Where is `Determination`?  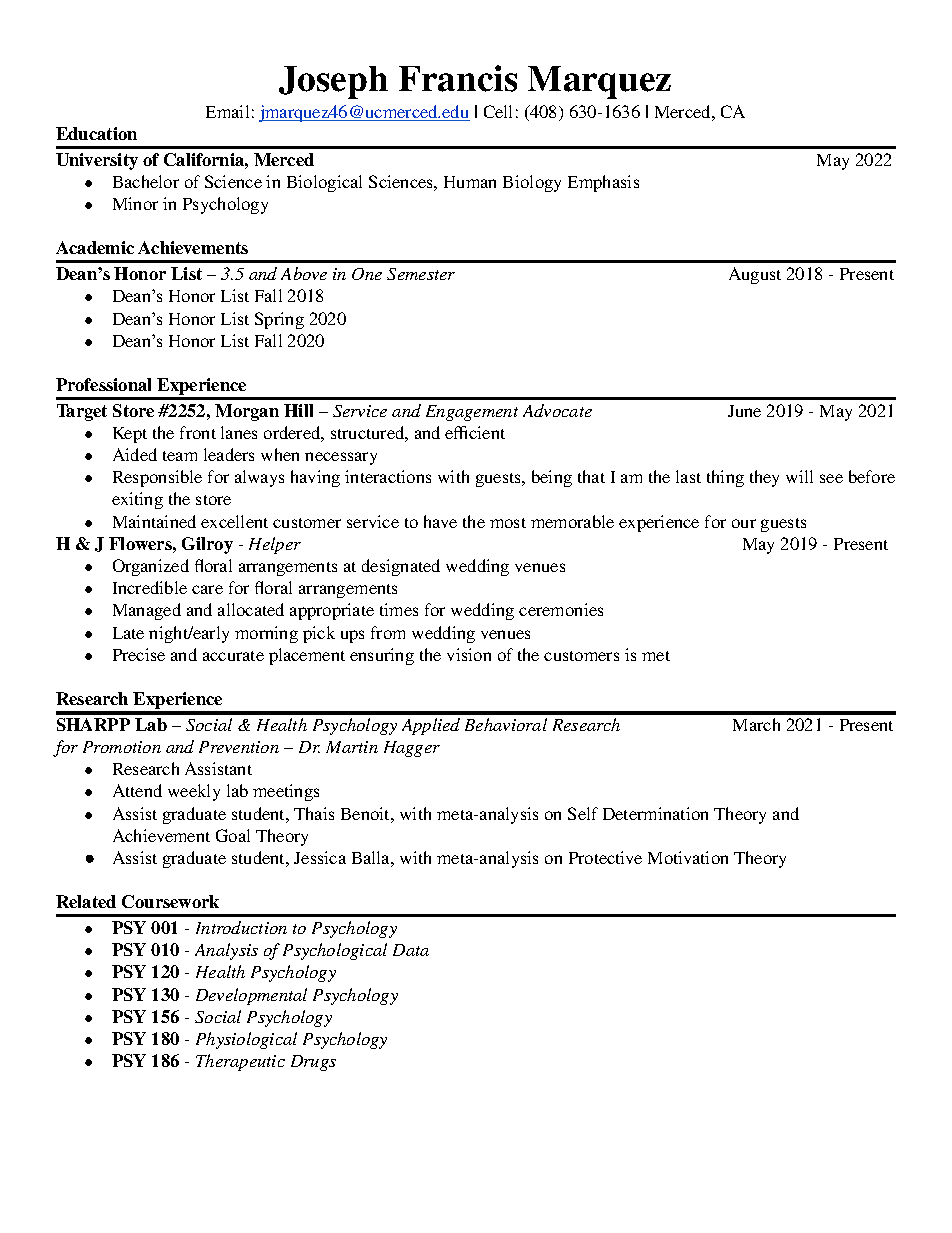
Determination is located at coordinates (655, 813).
